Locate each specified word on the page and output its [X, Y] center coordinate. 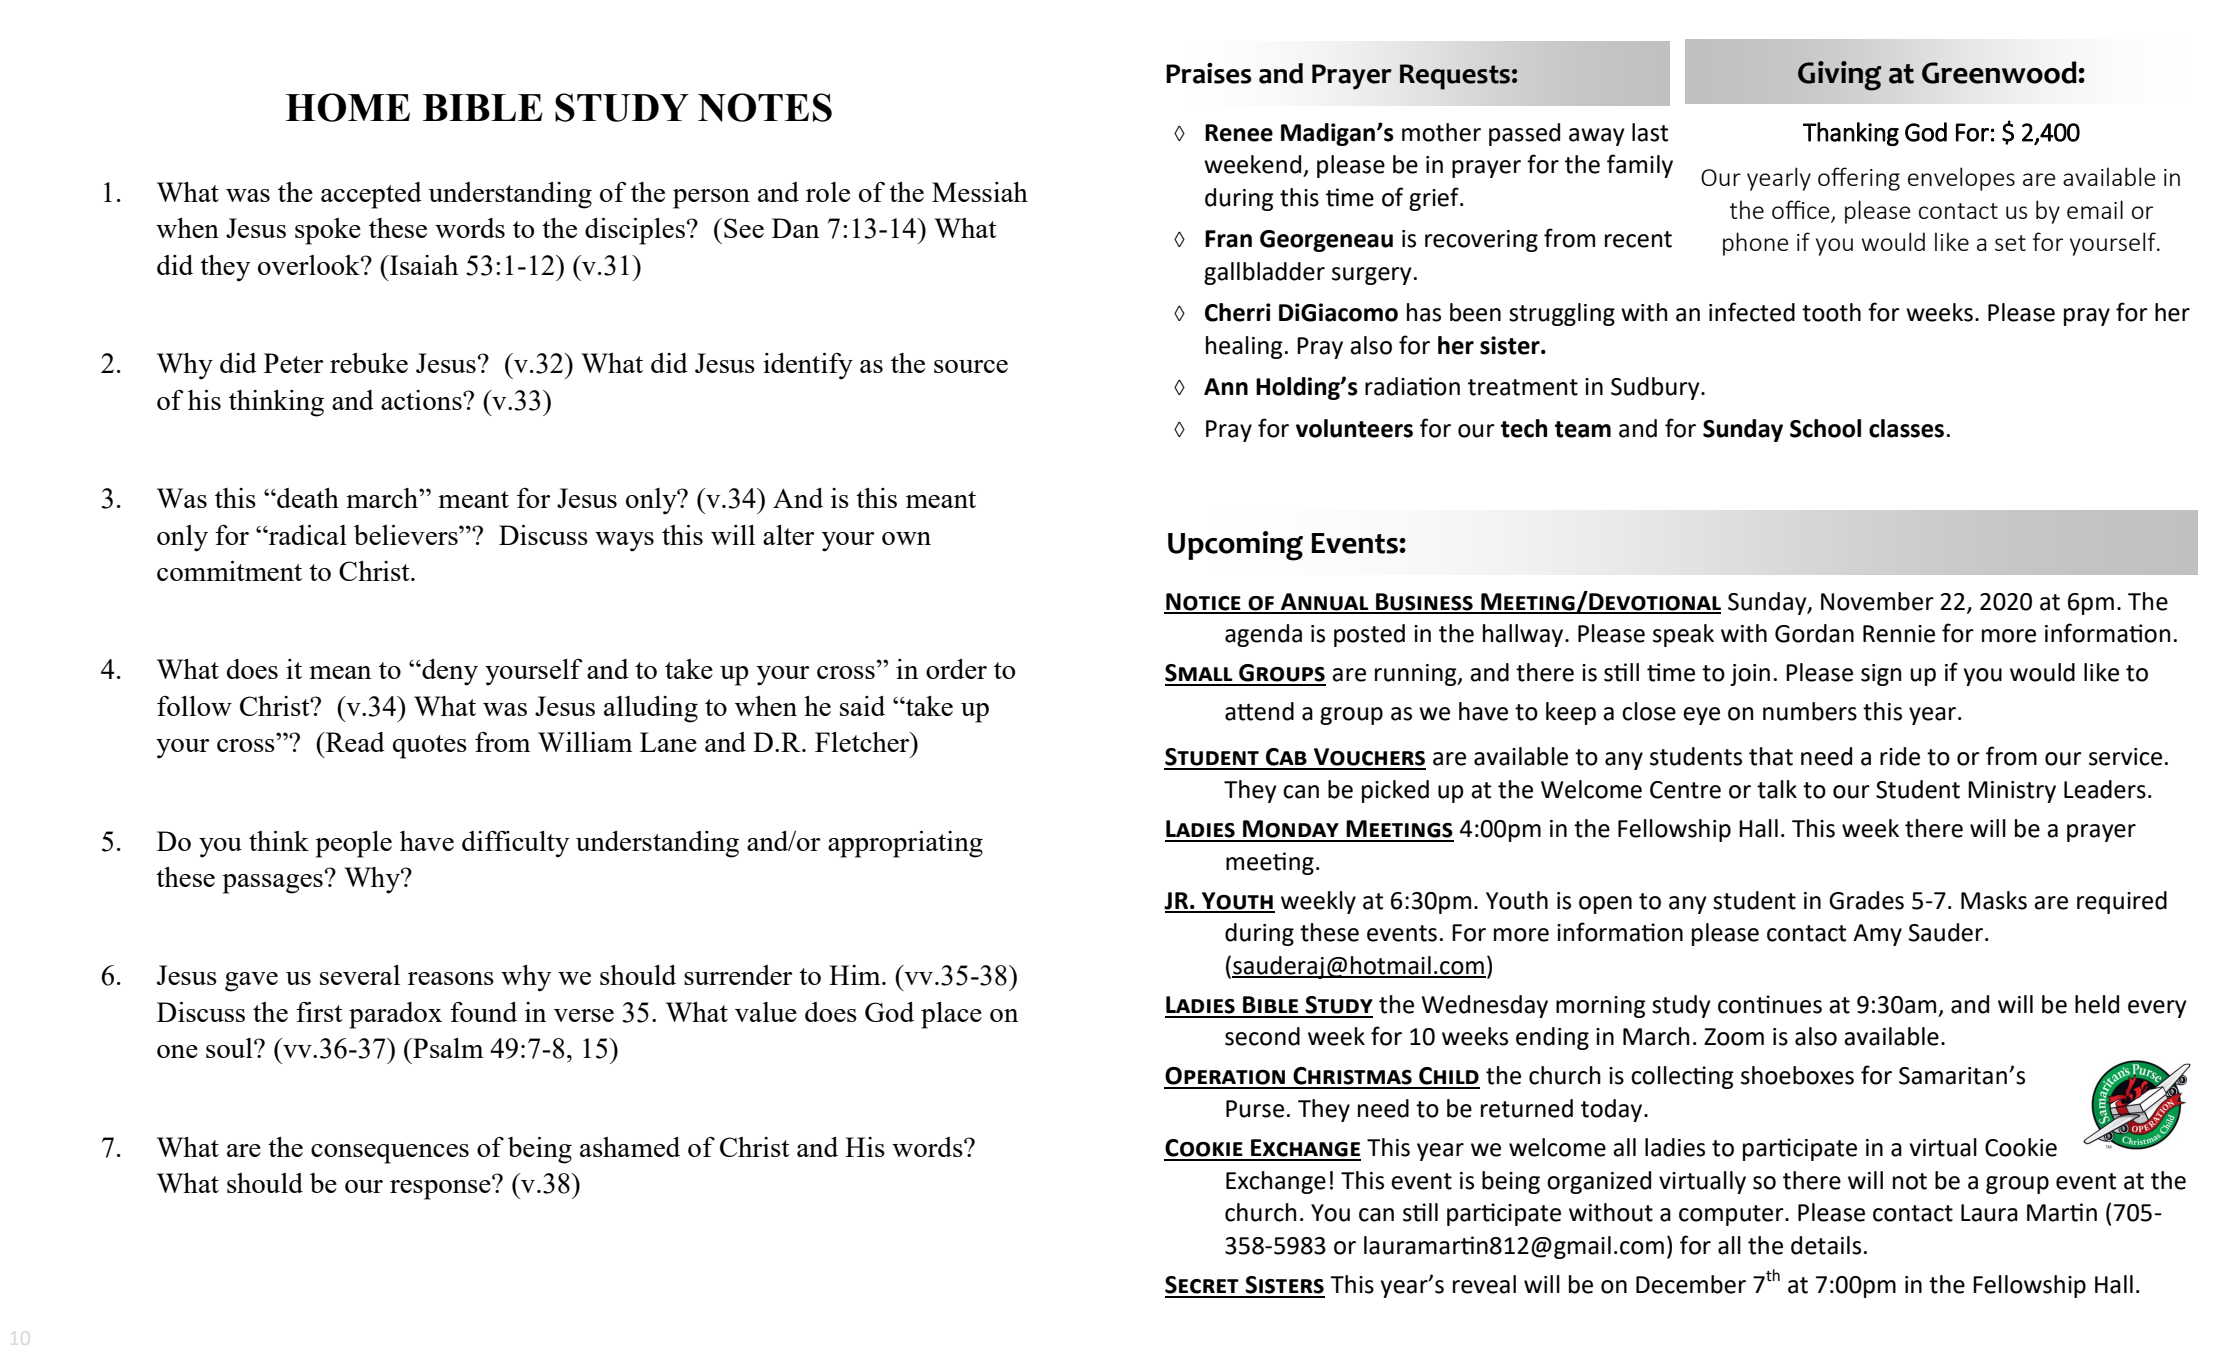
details [1826, 1245]
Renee [1239, 133]
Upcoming [1235, 546]
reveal [1484, 1284]
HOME [348, 107]
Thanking [1851, 134]
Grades [1866, 900]
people [354, 844]
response [441, 1188]
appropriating [905, 844]
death [307, 498]
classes [1906, 428]
